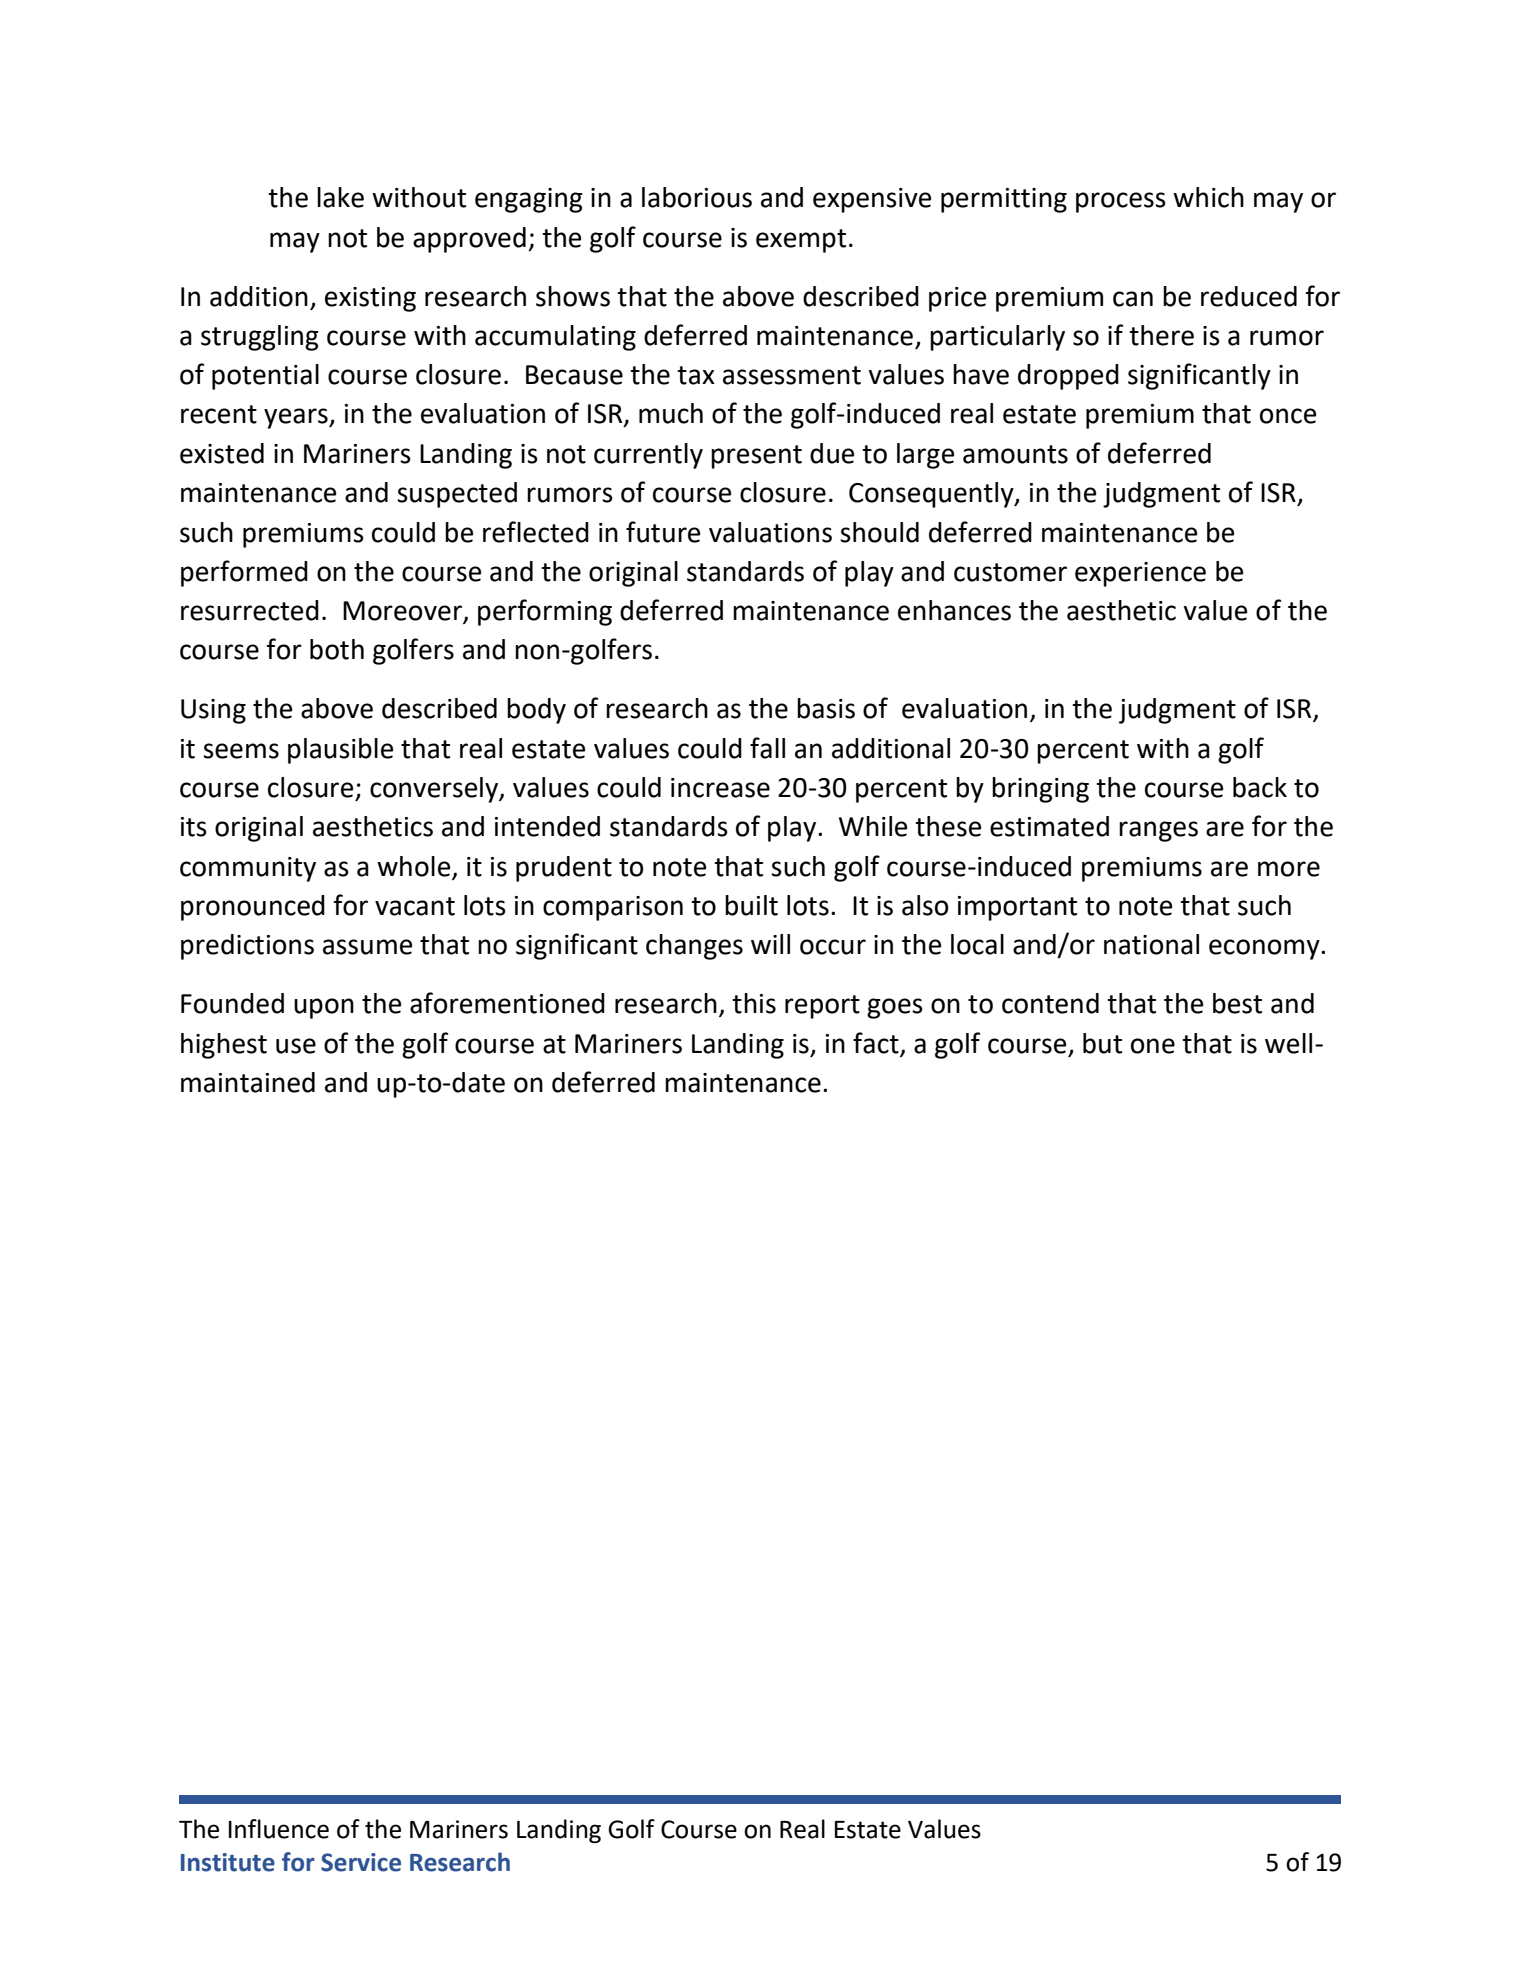 The width and height of the page is (1521, 1968). What do you see at coordinates (1158, 831) in the page?
I see `ranges` at bounding box center [1158, 831].
